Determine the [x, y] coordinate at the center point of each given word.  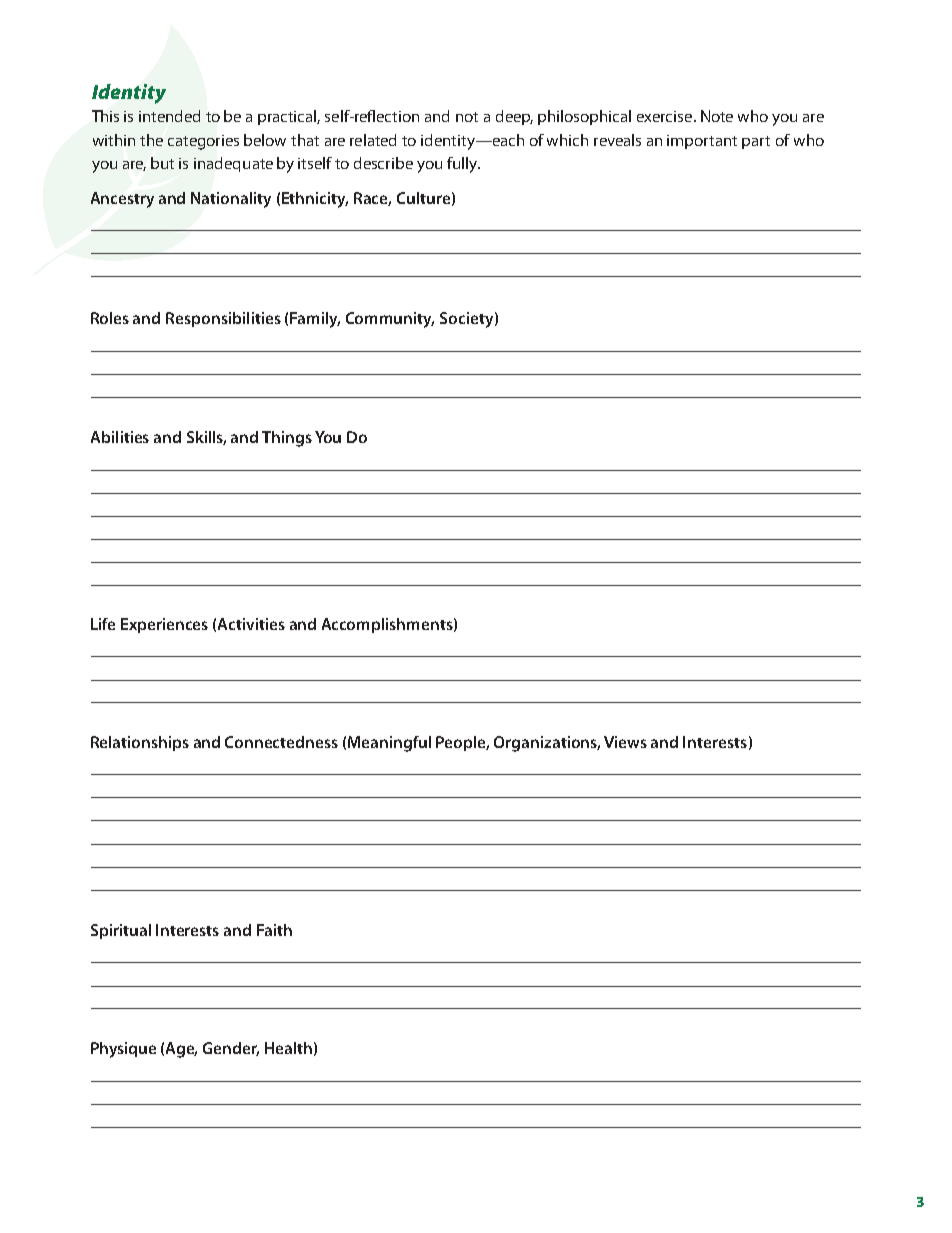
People [462, 743]
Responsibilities [223, 319]
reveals [617, 140]
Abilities [120, 437]
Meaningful [389, 744]
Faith [274, 930]
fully [463, 165]
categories [203, 142]
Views [625, 742]
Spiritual [121, 931]
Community [390, 320]
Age [181, 1050]
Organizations [547, 744]
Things [287, 439]
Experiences [164, 625]
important [702, 142]
